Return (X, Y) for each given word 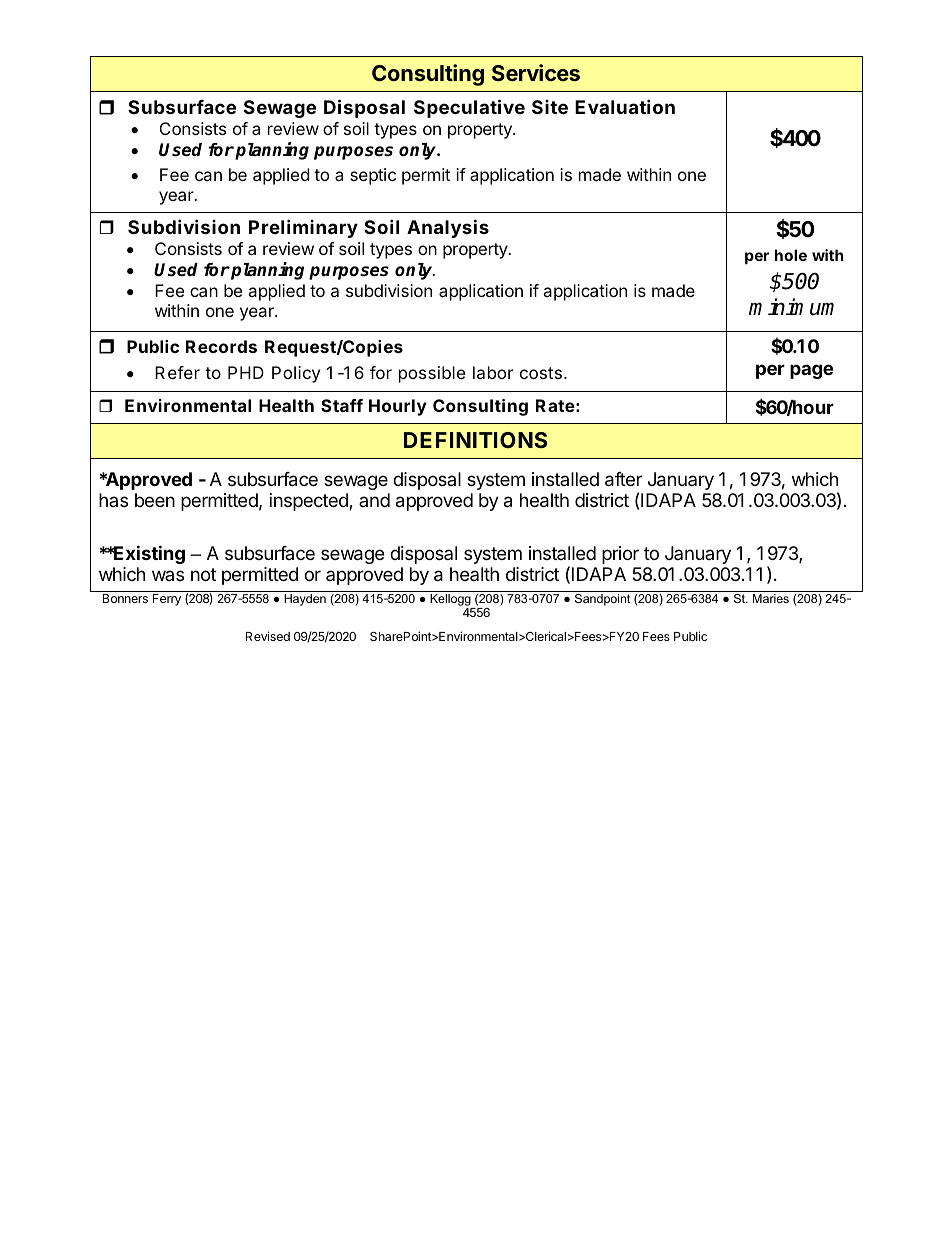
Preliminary (303, 228)
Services (536, 72)
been (155, 500)
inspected (310, 502)
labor (493, 372)
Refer (177, 372)
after (623, 479)
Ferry (167, 600)
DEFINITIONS (475, 440)
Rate (555, 405)
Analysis (448, 228)
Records (221, 346)
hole (791, 255)
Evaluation (625, 106)
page (811, 371)
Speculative (469, 108)
